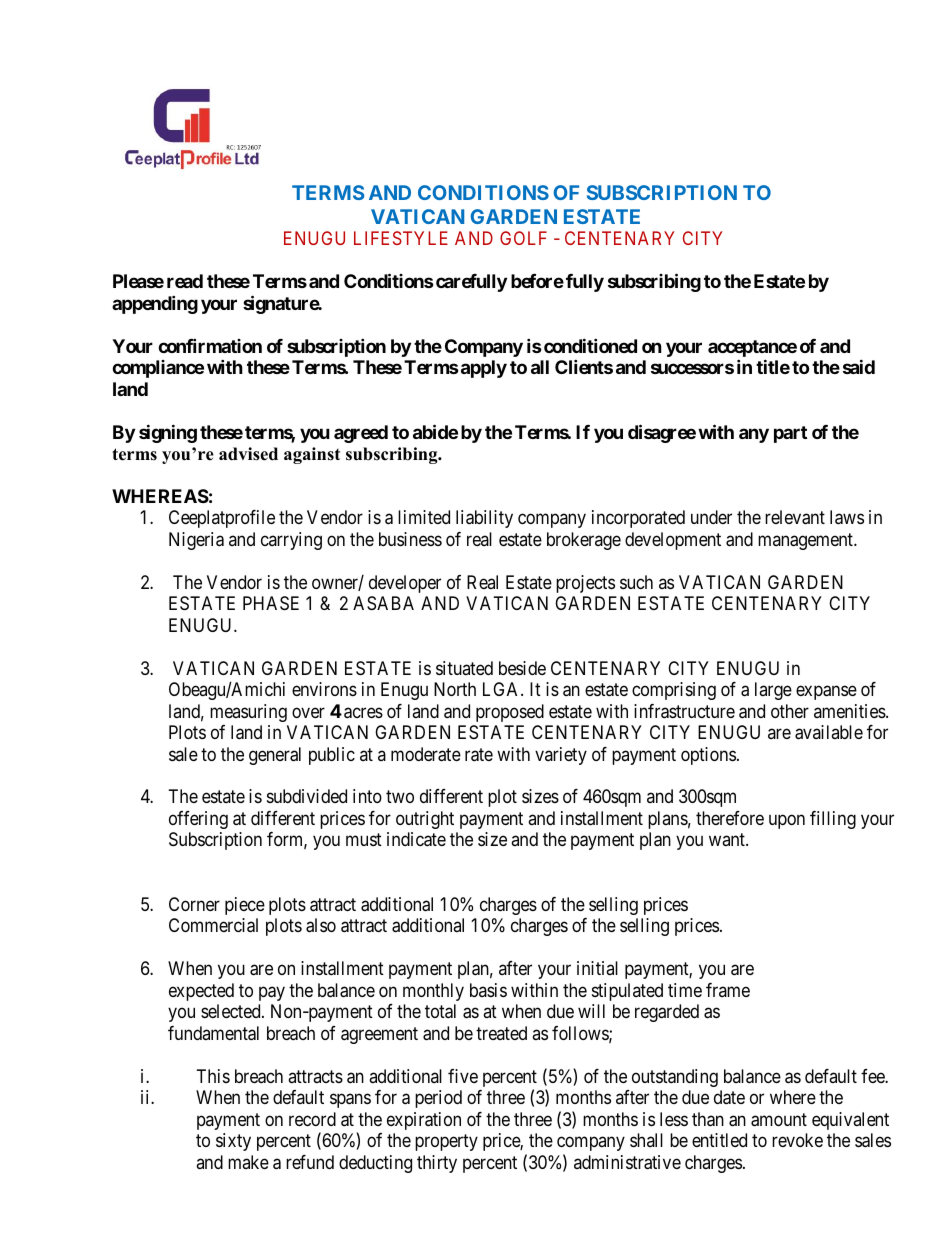 The height and width of the image is (1233, 952). Describe the element at coordinates (248, 713) in the image. I see `measuring` at that location.
